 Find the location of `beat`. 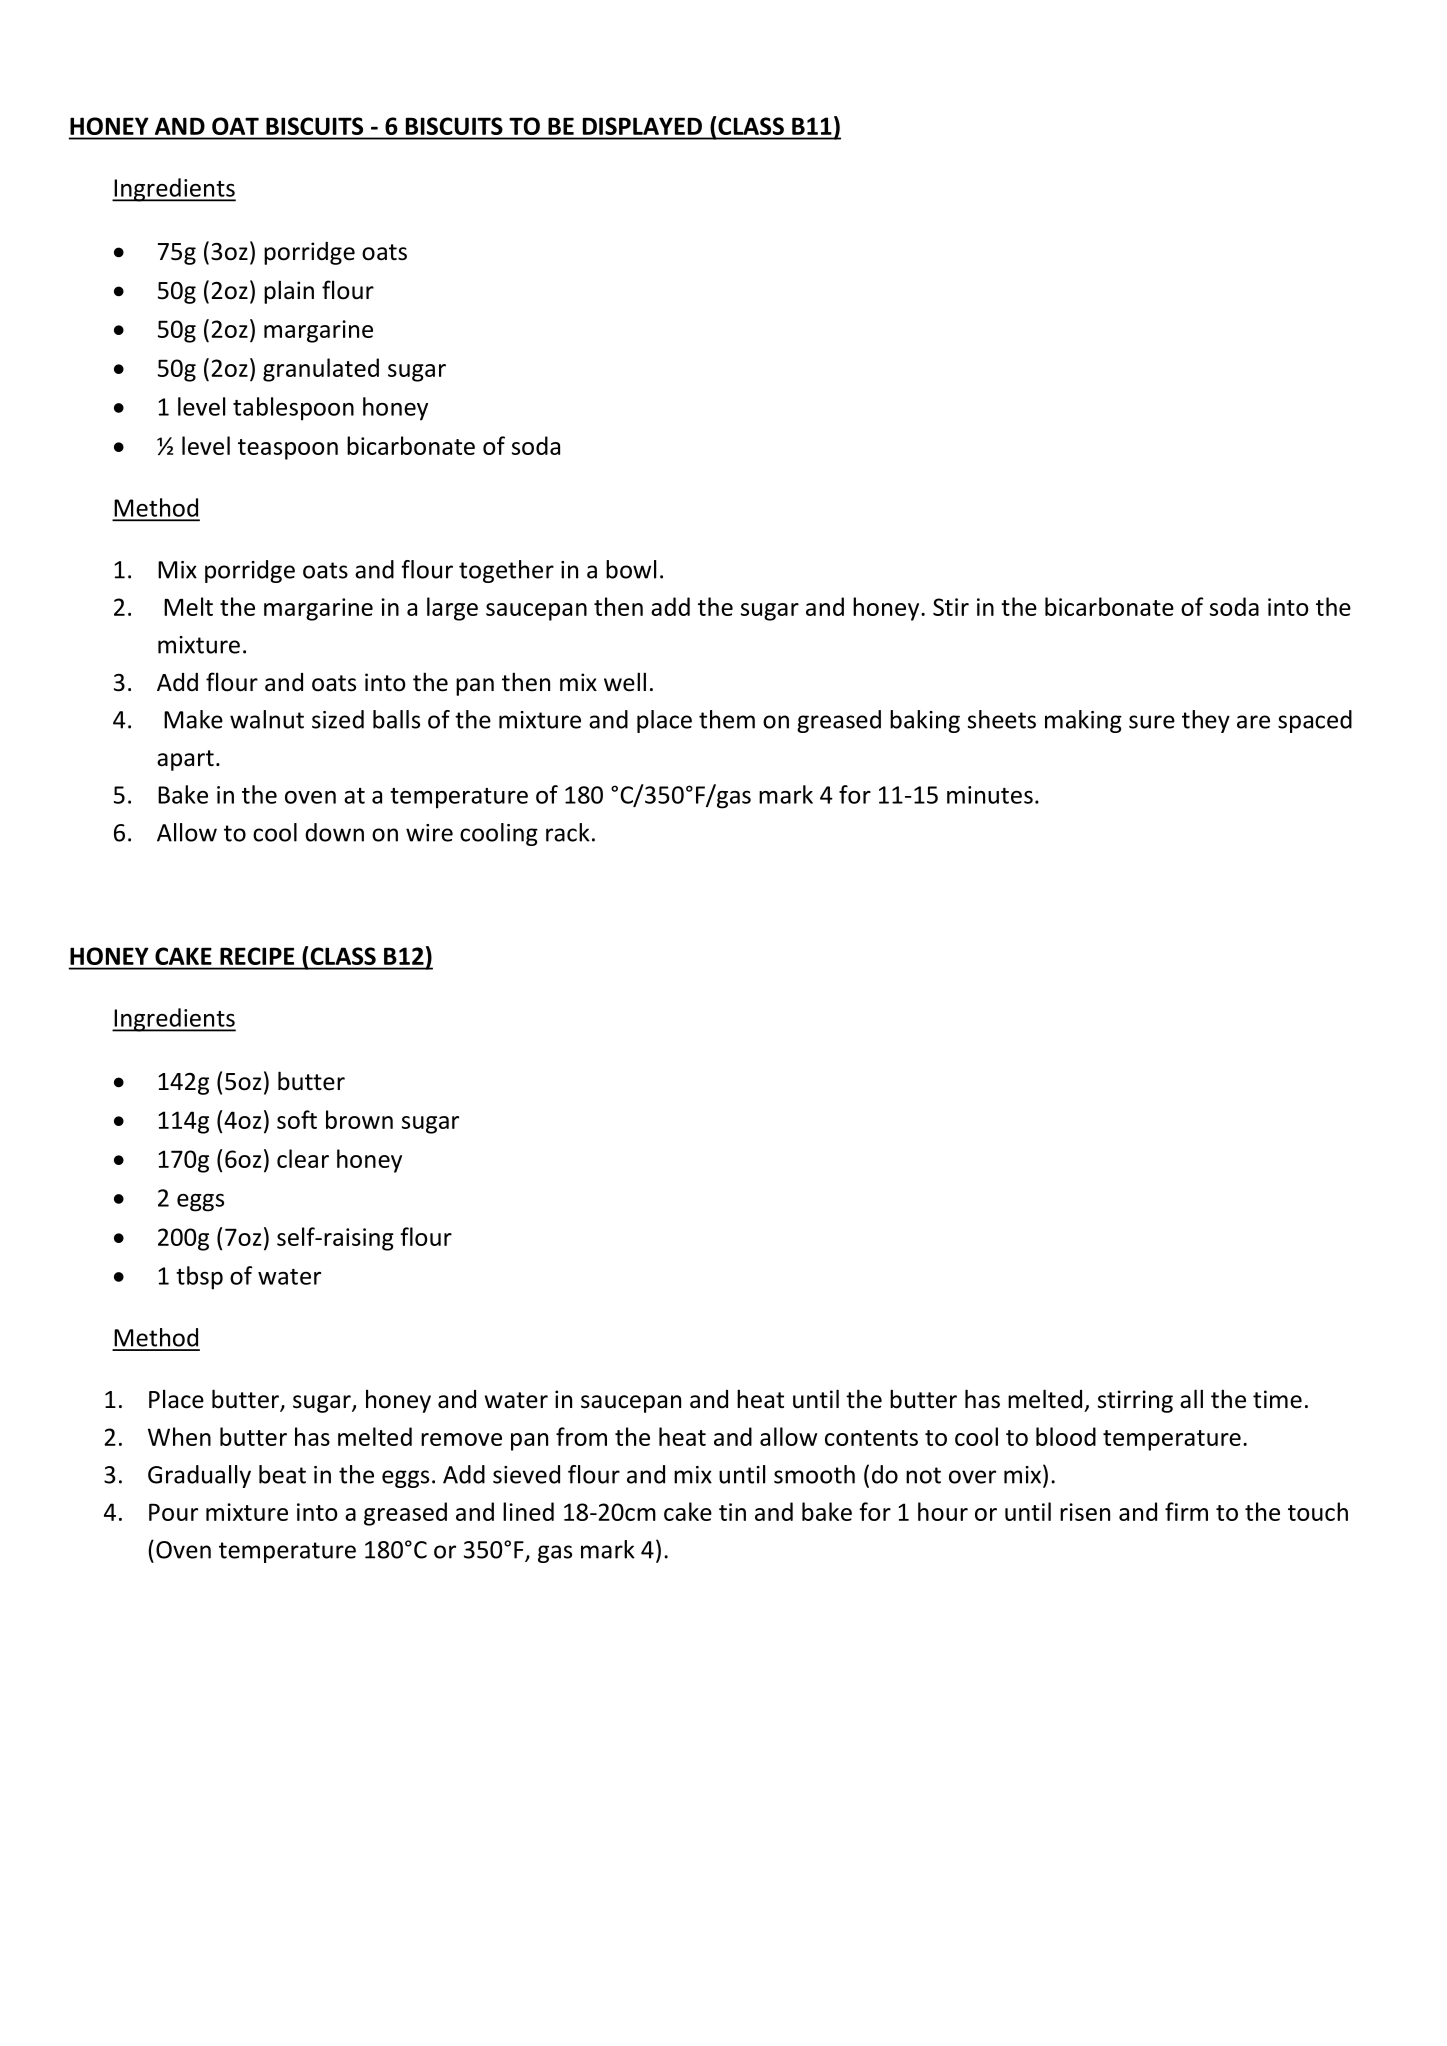

beat is located at coordinates (282, 1474).
